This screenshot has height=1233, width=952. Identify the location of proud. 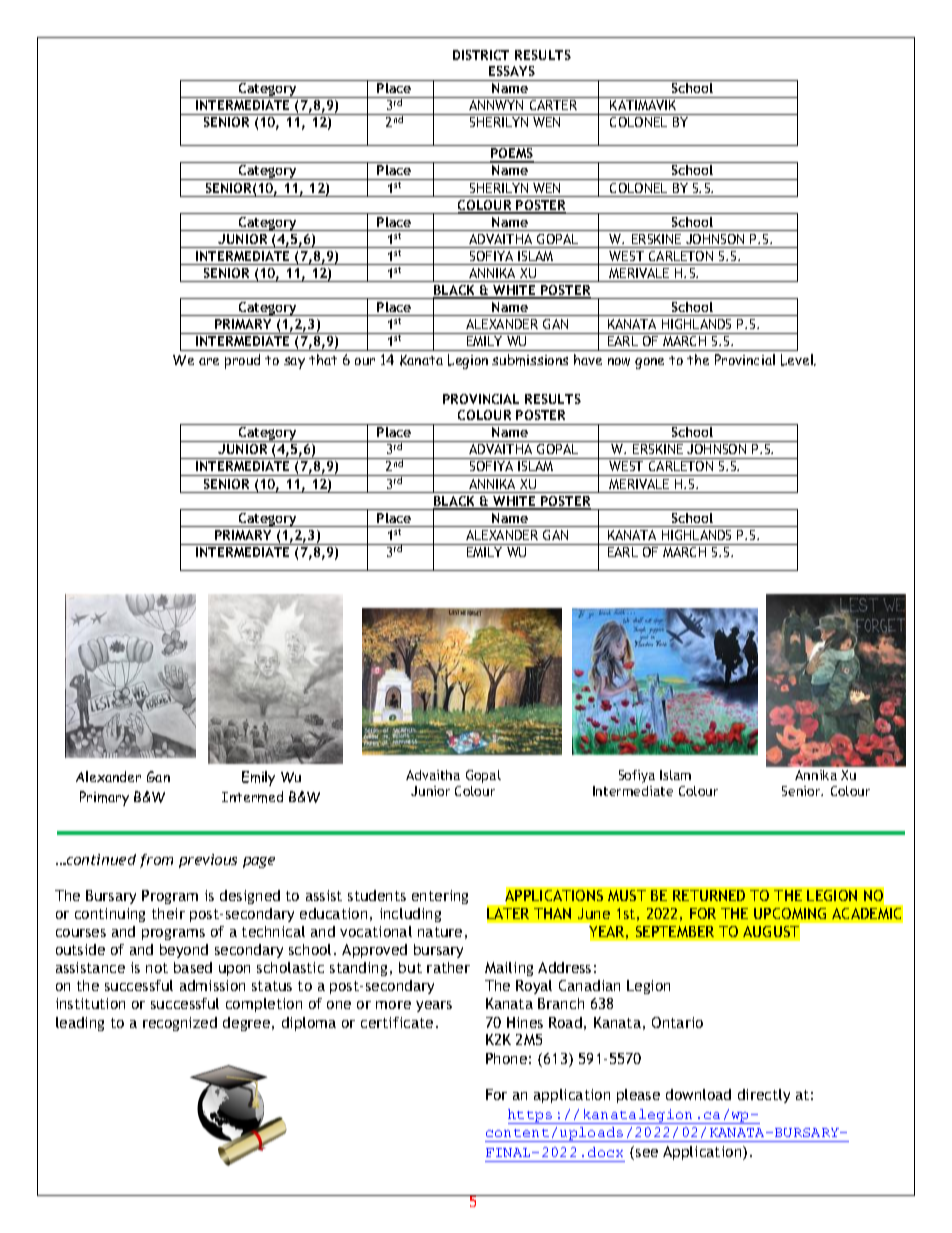
(242, 361).
